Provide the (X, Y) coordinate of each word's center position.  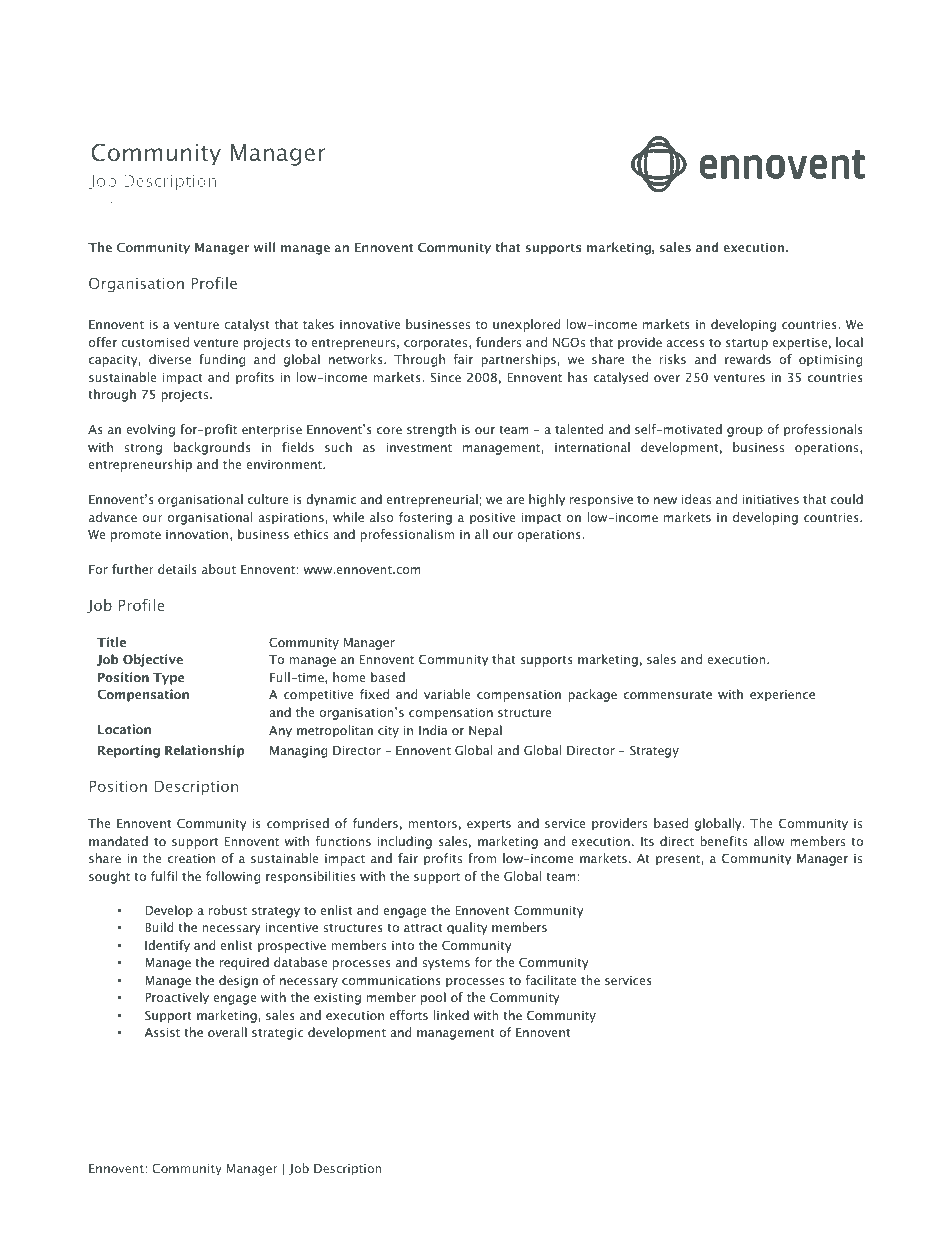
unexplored (526, 325)
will (264, 247)
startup (747, 344)
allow (769, 841)
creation (191, 858)
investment (419, 447)
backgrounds (212, 448)
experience (782, 696)
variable (447, 694)
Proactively (177, 998)
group (745, 432)
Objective (153, 660)
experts (489, 825)
